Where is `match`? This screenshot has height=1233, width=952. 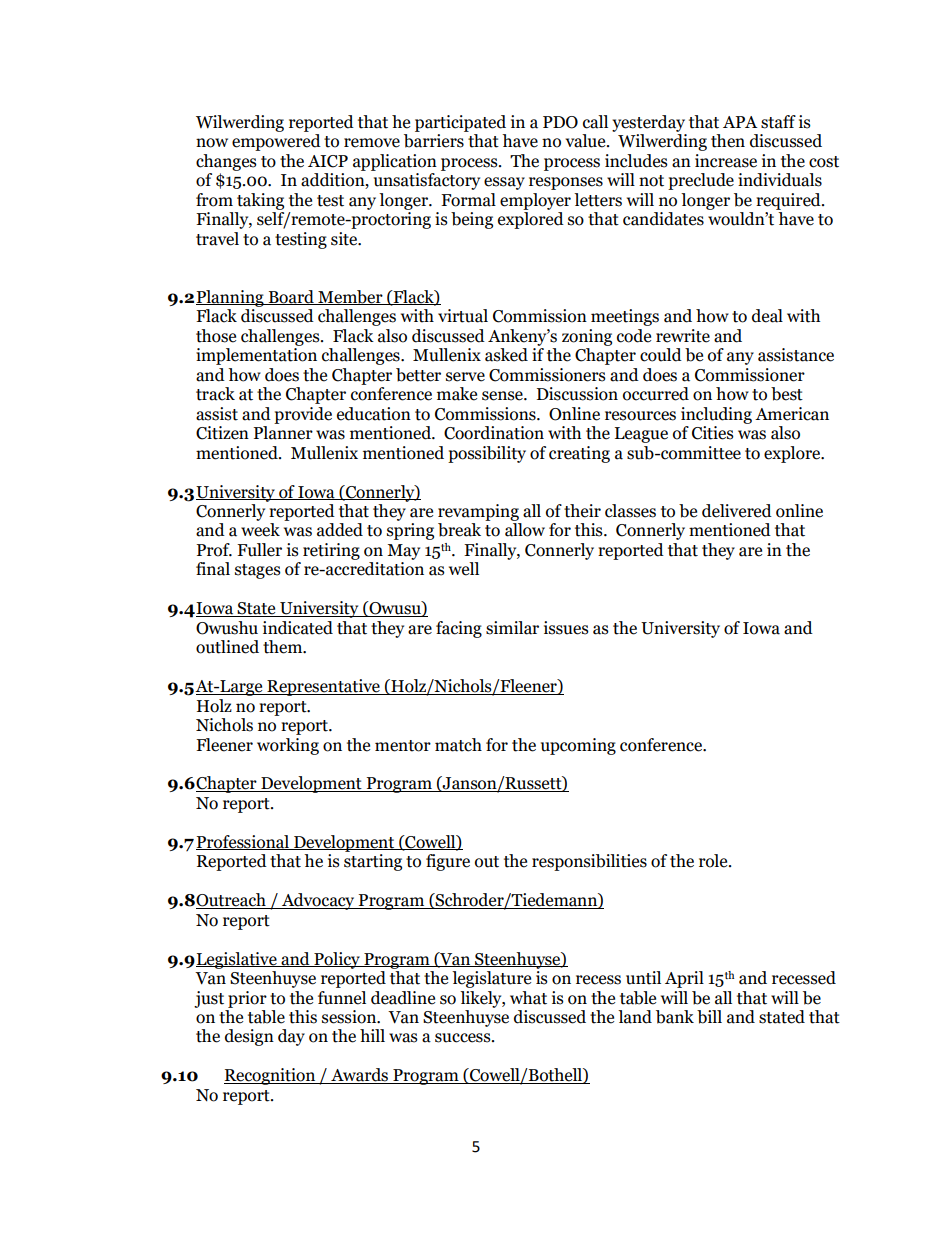 match is located at coordinates (458, 745).
